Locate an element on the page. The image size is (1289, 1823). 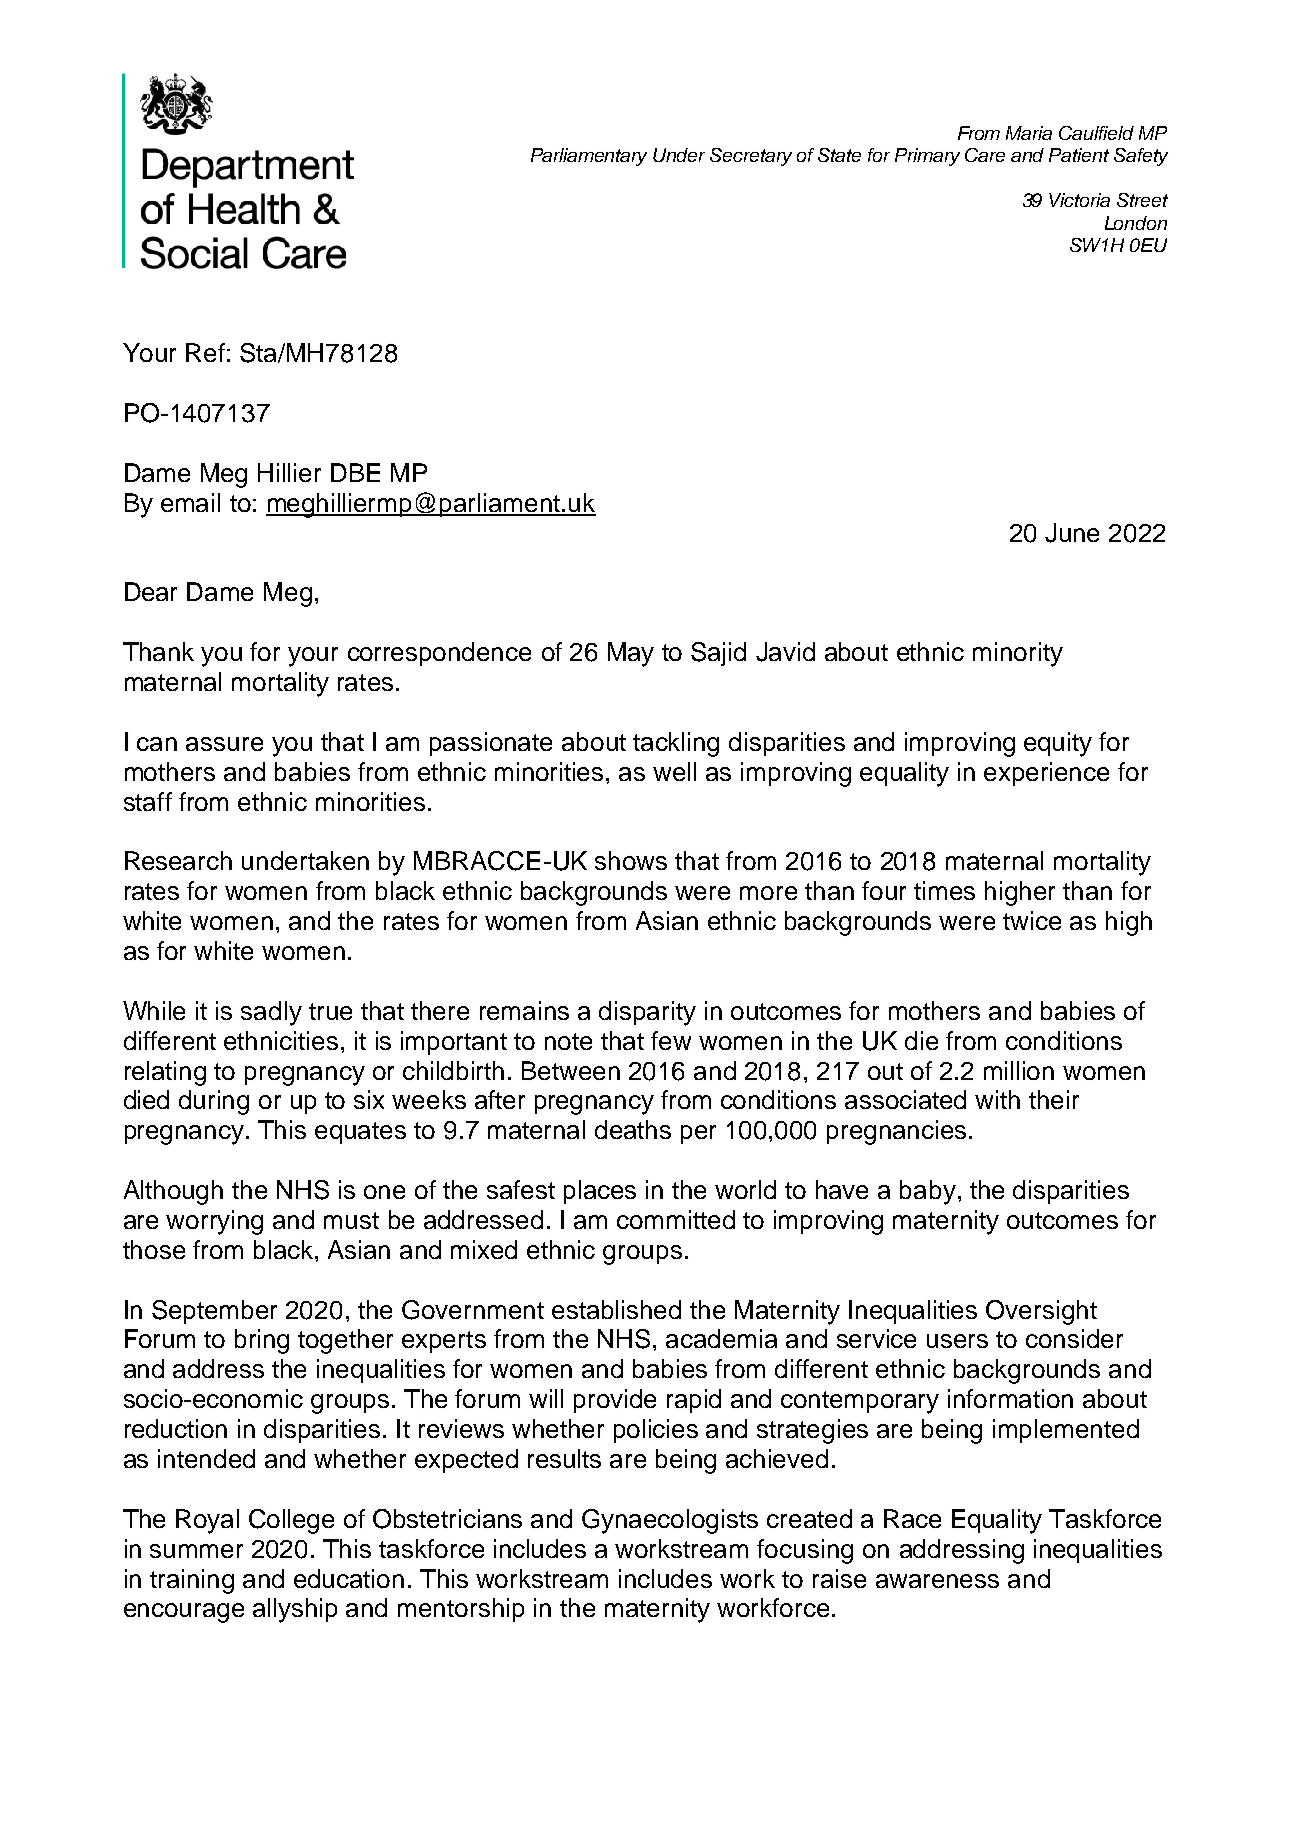
email is located at coordinates (190, 502).
